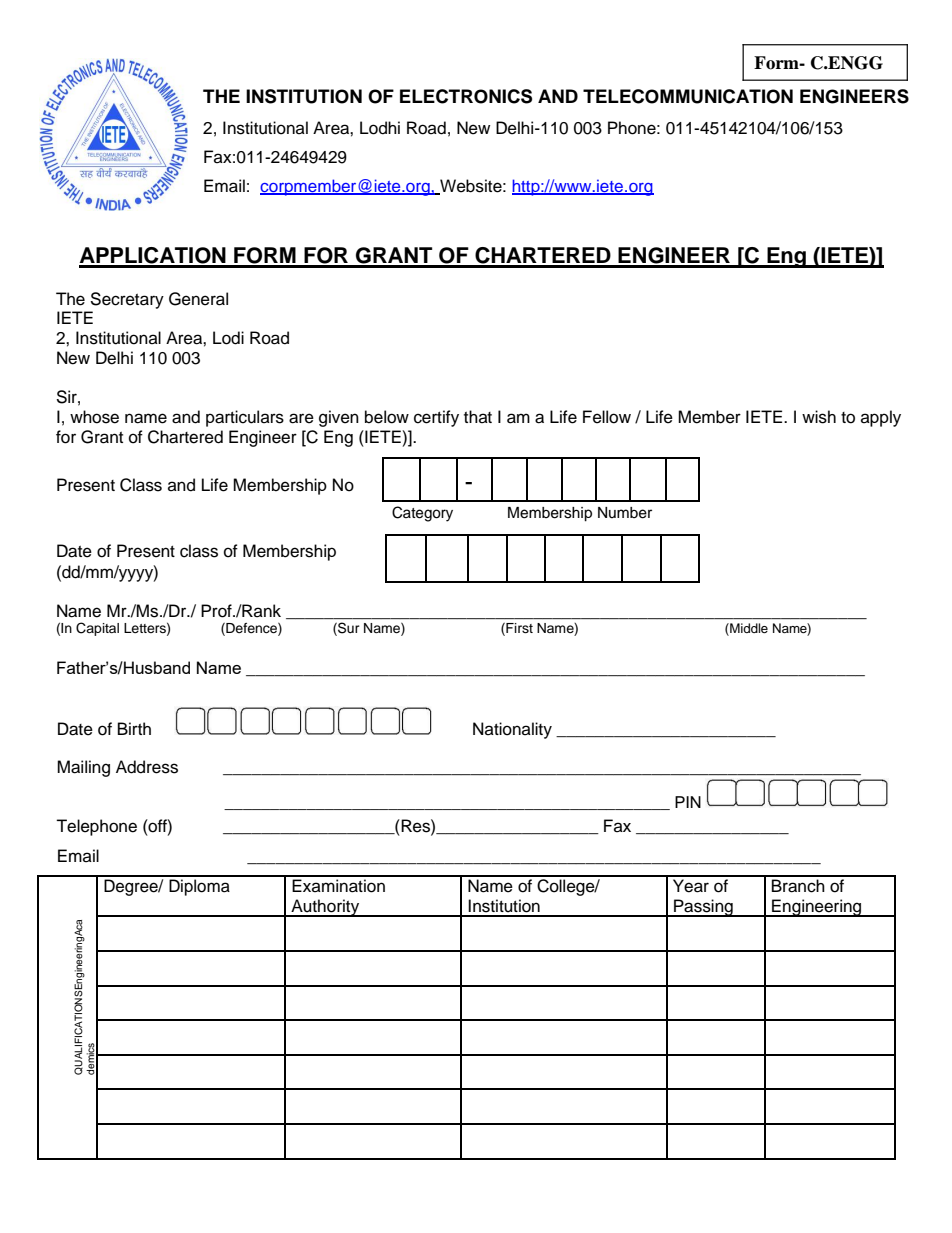  Describe the element at coordinates (748, 629) in the screenshot. I see `Middle` at that location.
